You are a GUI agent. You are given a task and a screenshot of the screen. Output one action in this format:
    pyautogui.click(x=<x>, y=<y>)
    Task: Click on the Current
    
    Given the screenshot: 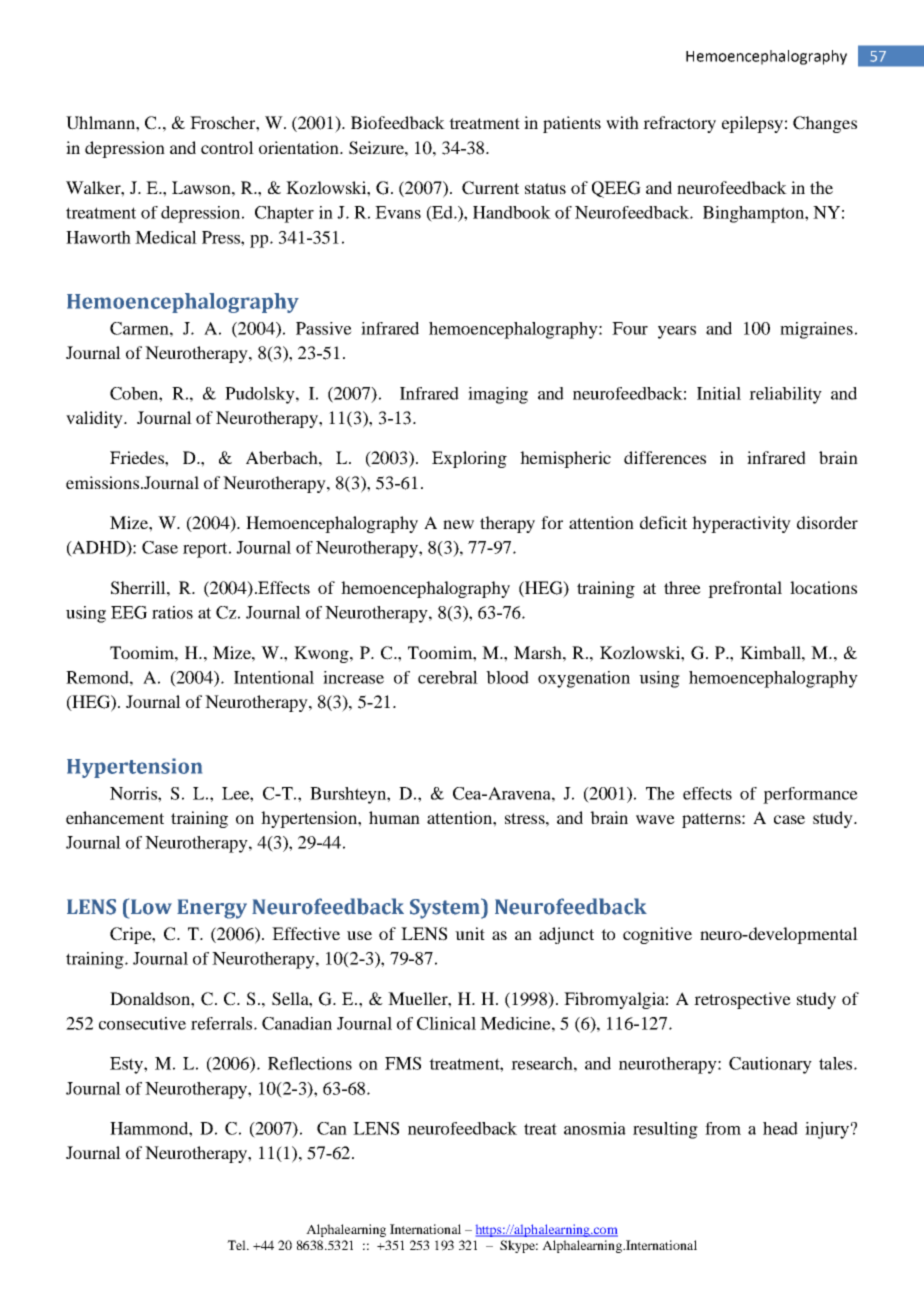 What is the action you would take?
    pyautogui.click(x=490, y=188)
